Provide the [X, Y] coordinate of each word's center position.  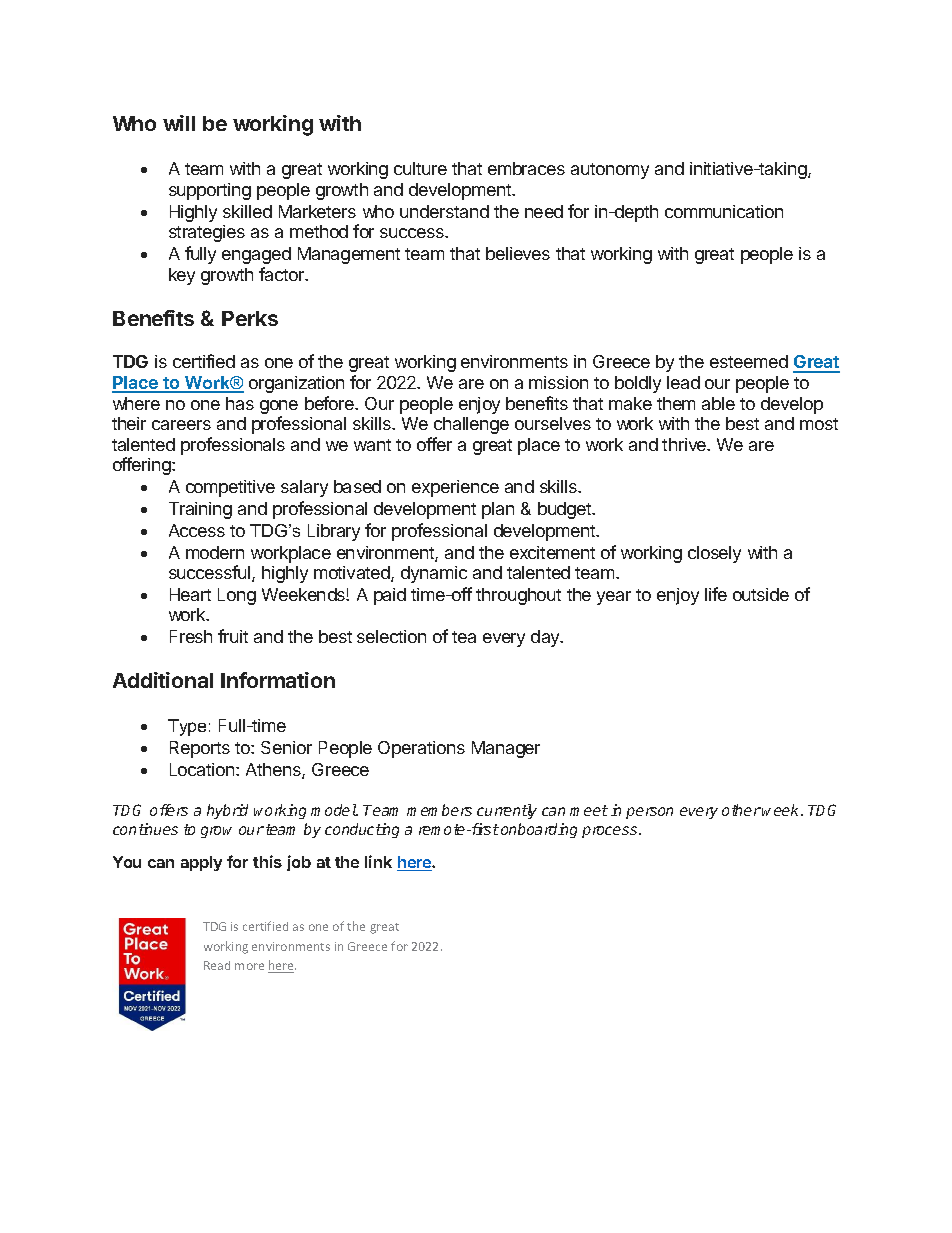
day [546, 638]
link [378, 861]
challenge [471, 425]
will [179, 123]
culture [420, 168]
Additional [163, 680]
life [716, 594]
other [741, 810]
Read [217, 965]
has [240, 403]
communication [724, 211]
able [718, 403]
